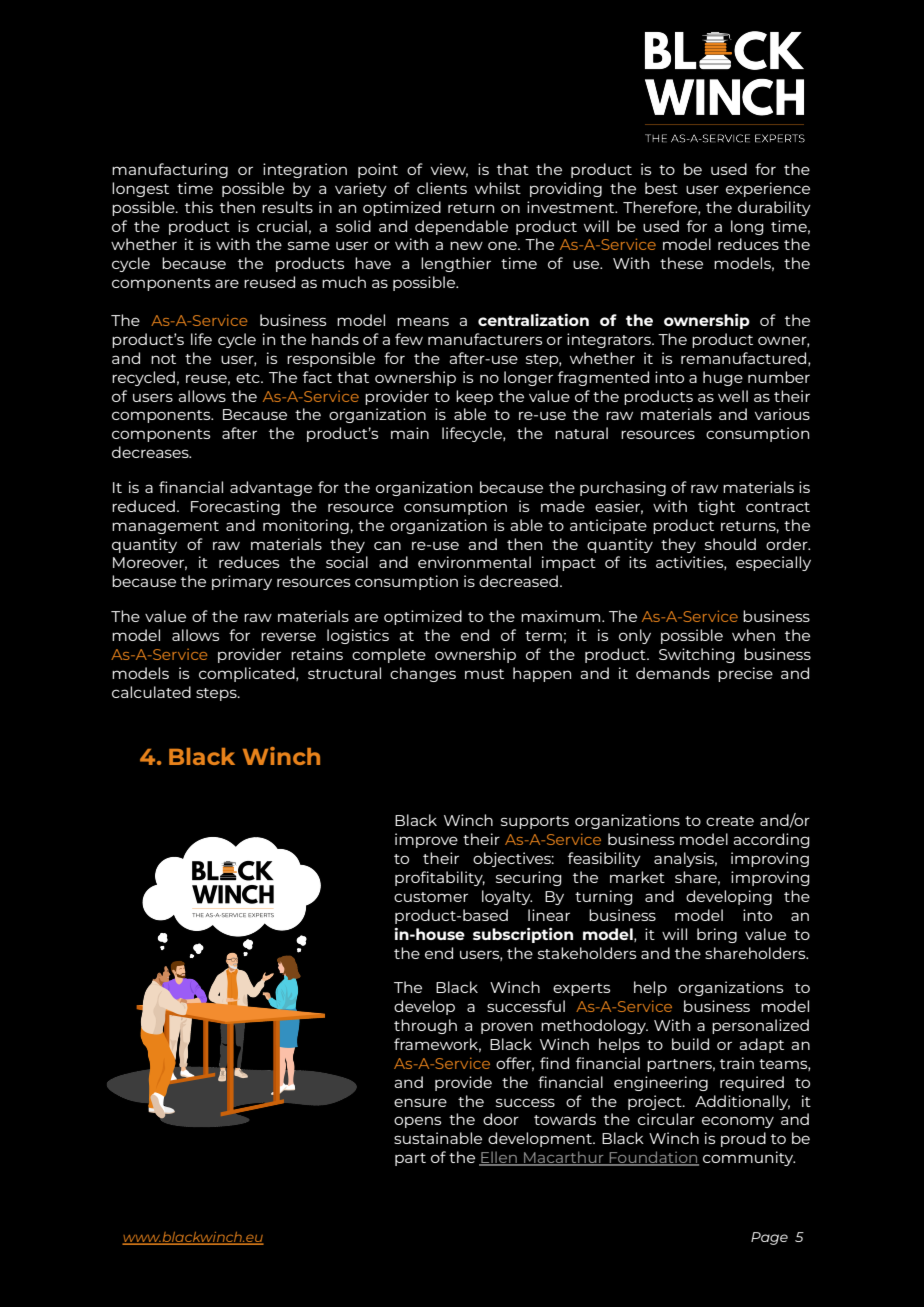  What do you see at coordinates (426, 840) in the screenshot?
I see `improve` at bounding box center [426, 840].
